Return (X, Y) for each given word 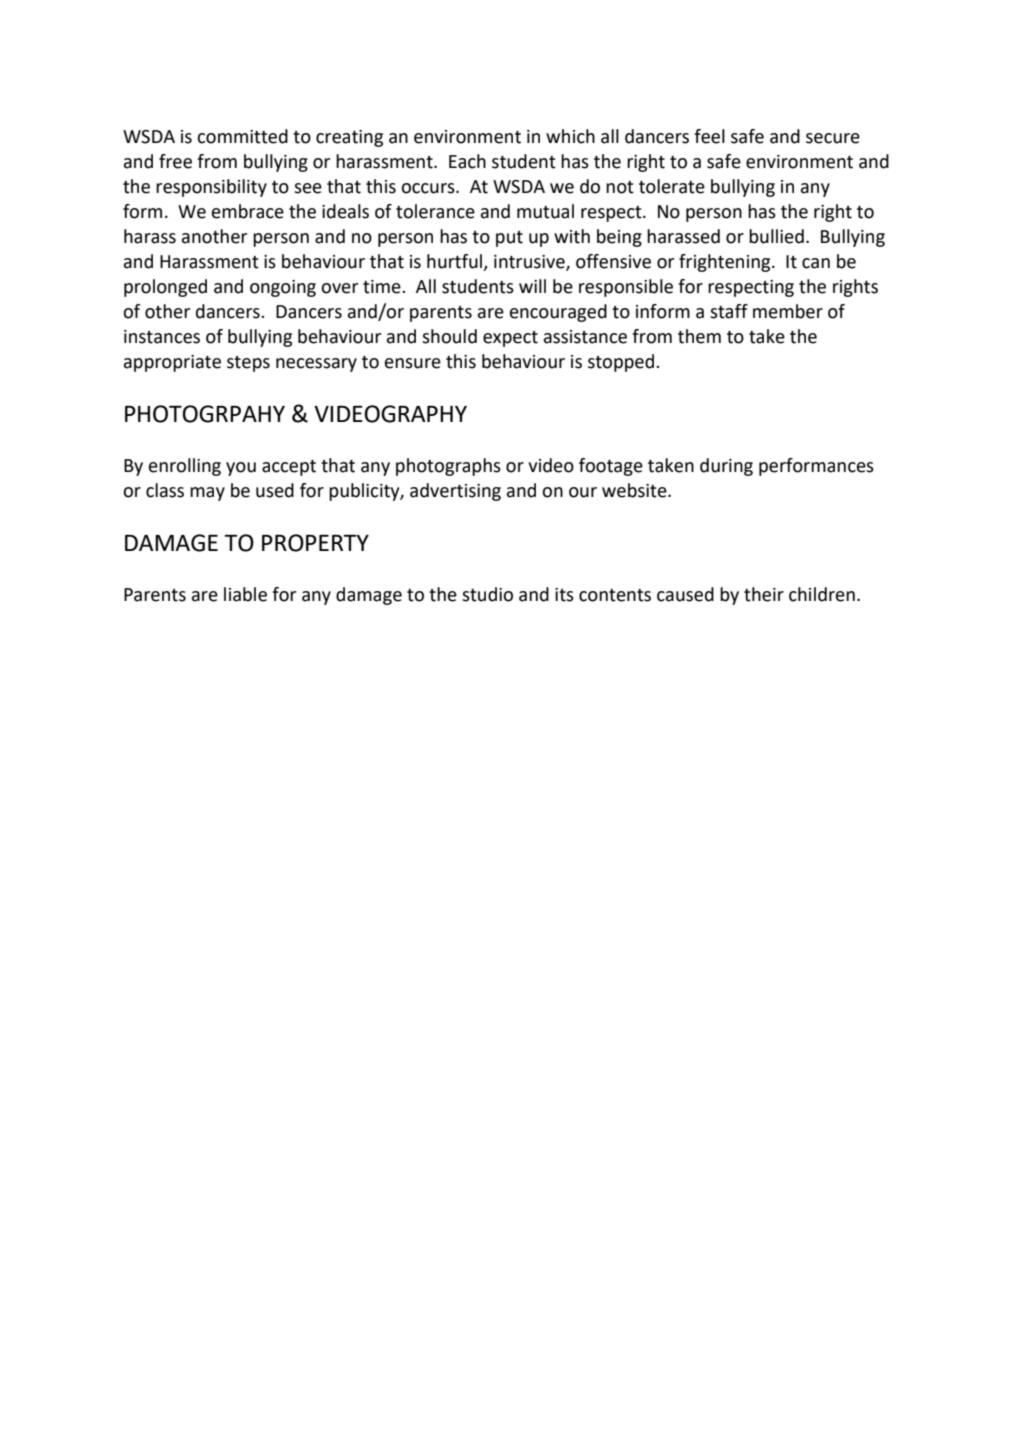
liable (245, 594)
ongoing (283, 288)
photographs (448, 467)
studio (487, 594)
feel (709, 136)
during (726, 467)
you (241, 469)
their (764, 594)
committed (242, 136)
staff (729, 311)
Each (467, 161)
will (532, 286)
